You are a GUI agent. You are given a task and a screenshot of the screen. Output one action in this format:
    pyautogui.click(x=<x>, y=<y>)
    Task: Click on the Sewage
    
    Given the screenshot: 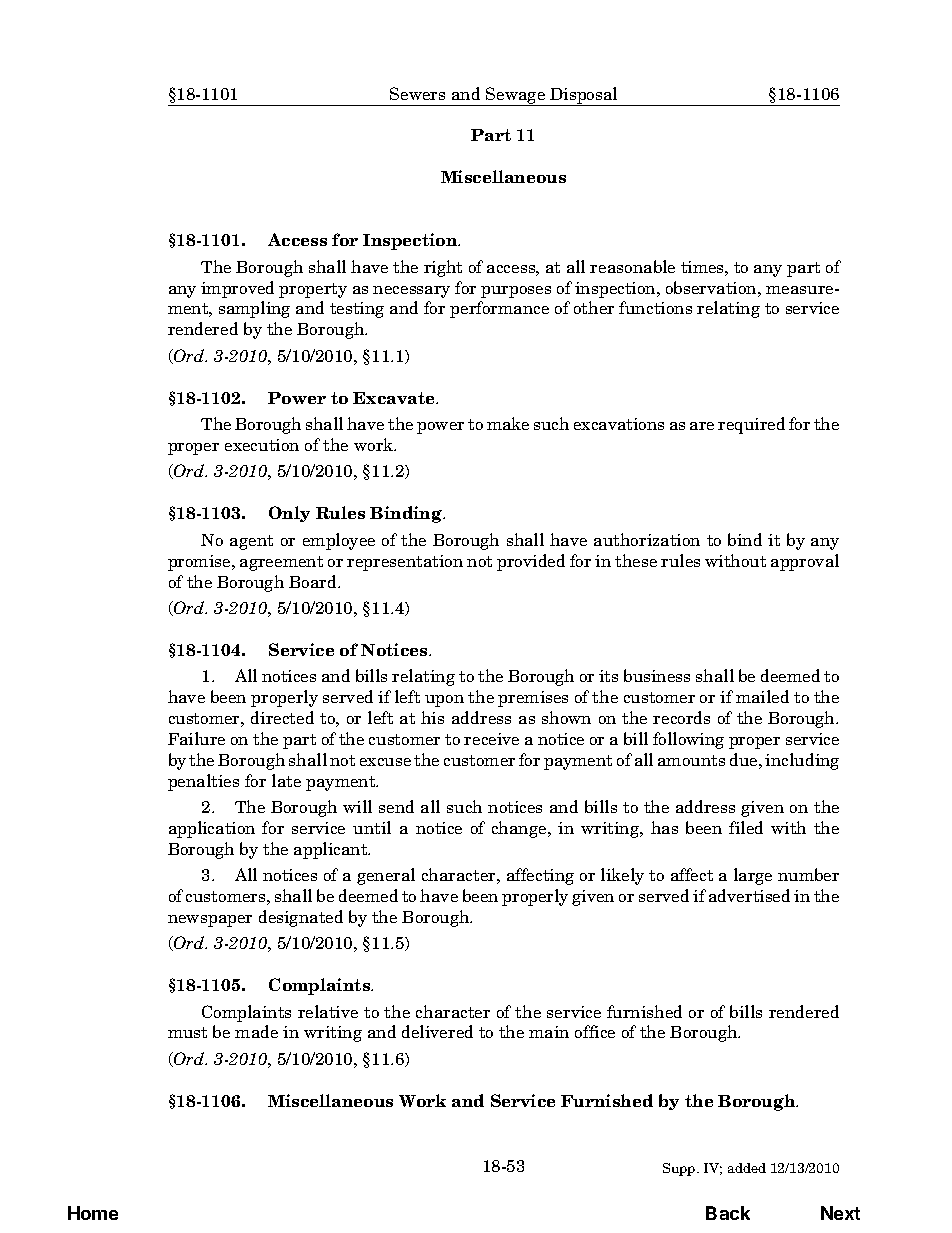 What is the action you would take?
    pyautogui.click(x=516, y=96)
